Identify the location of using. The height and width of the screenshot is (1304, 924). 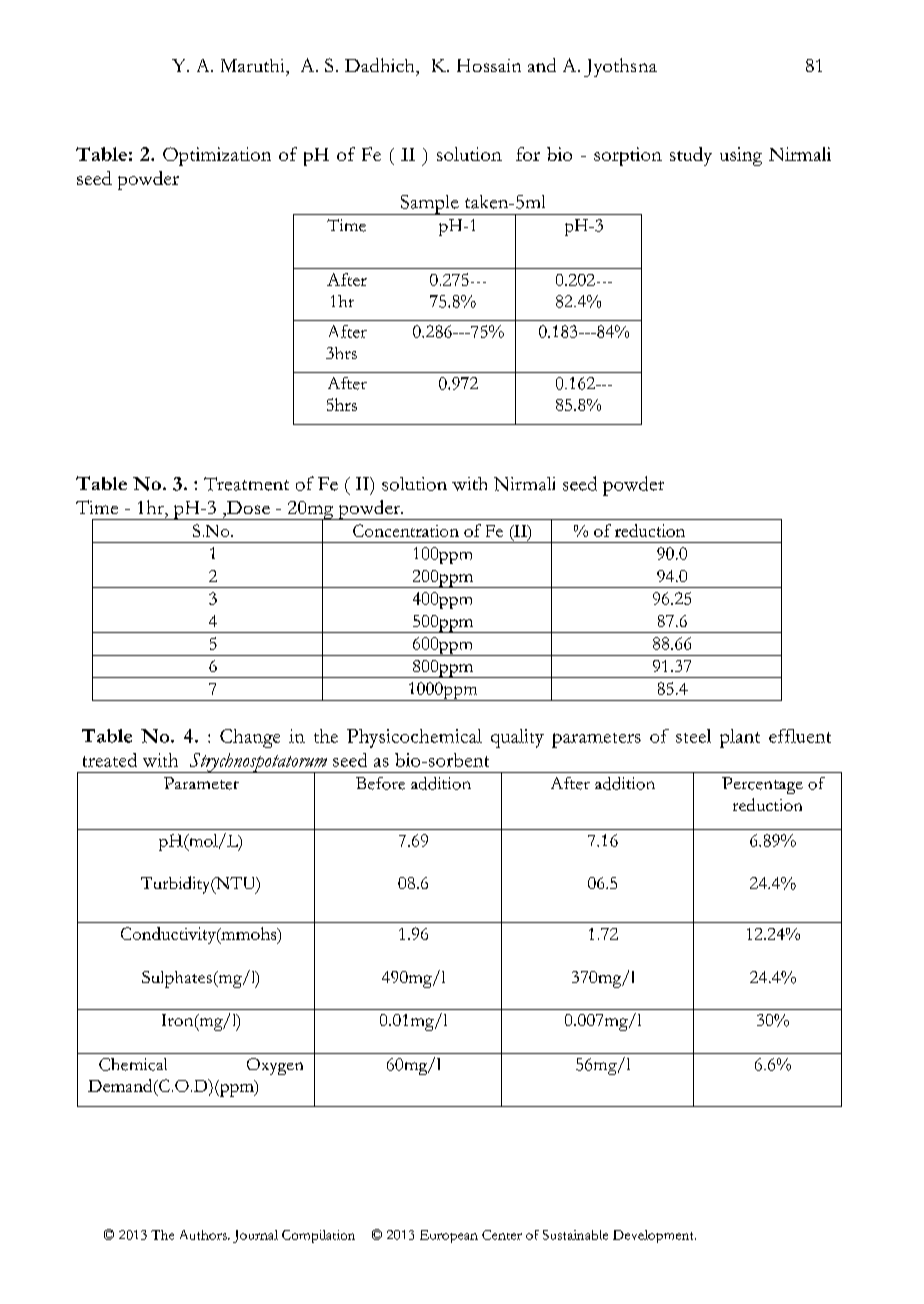
(741, 156).
